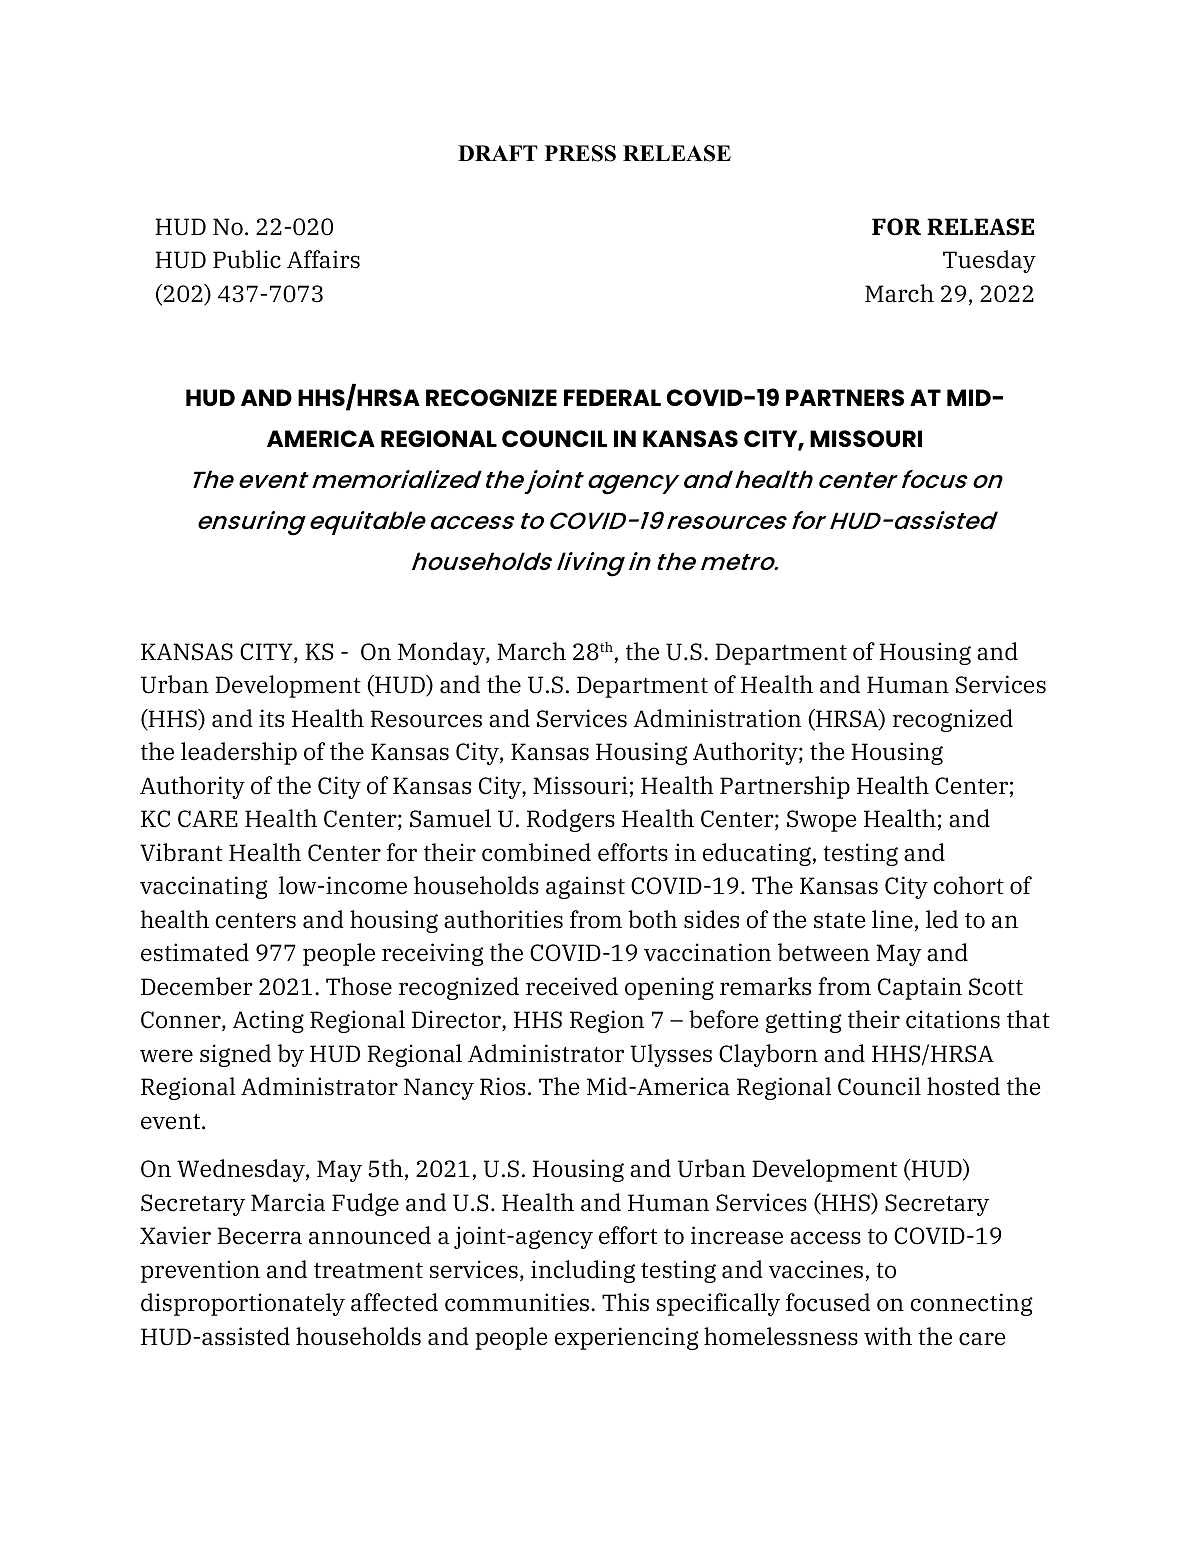 The width and height of the screenshot is (1190, 1541). I want to click on This, so click(625, 1302).
